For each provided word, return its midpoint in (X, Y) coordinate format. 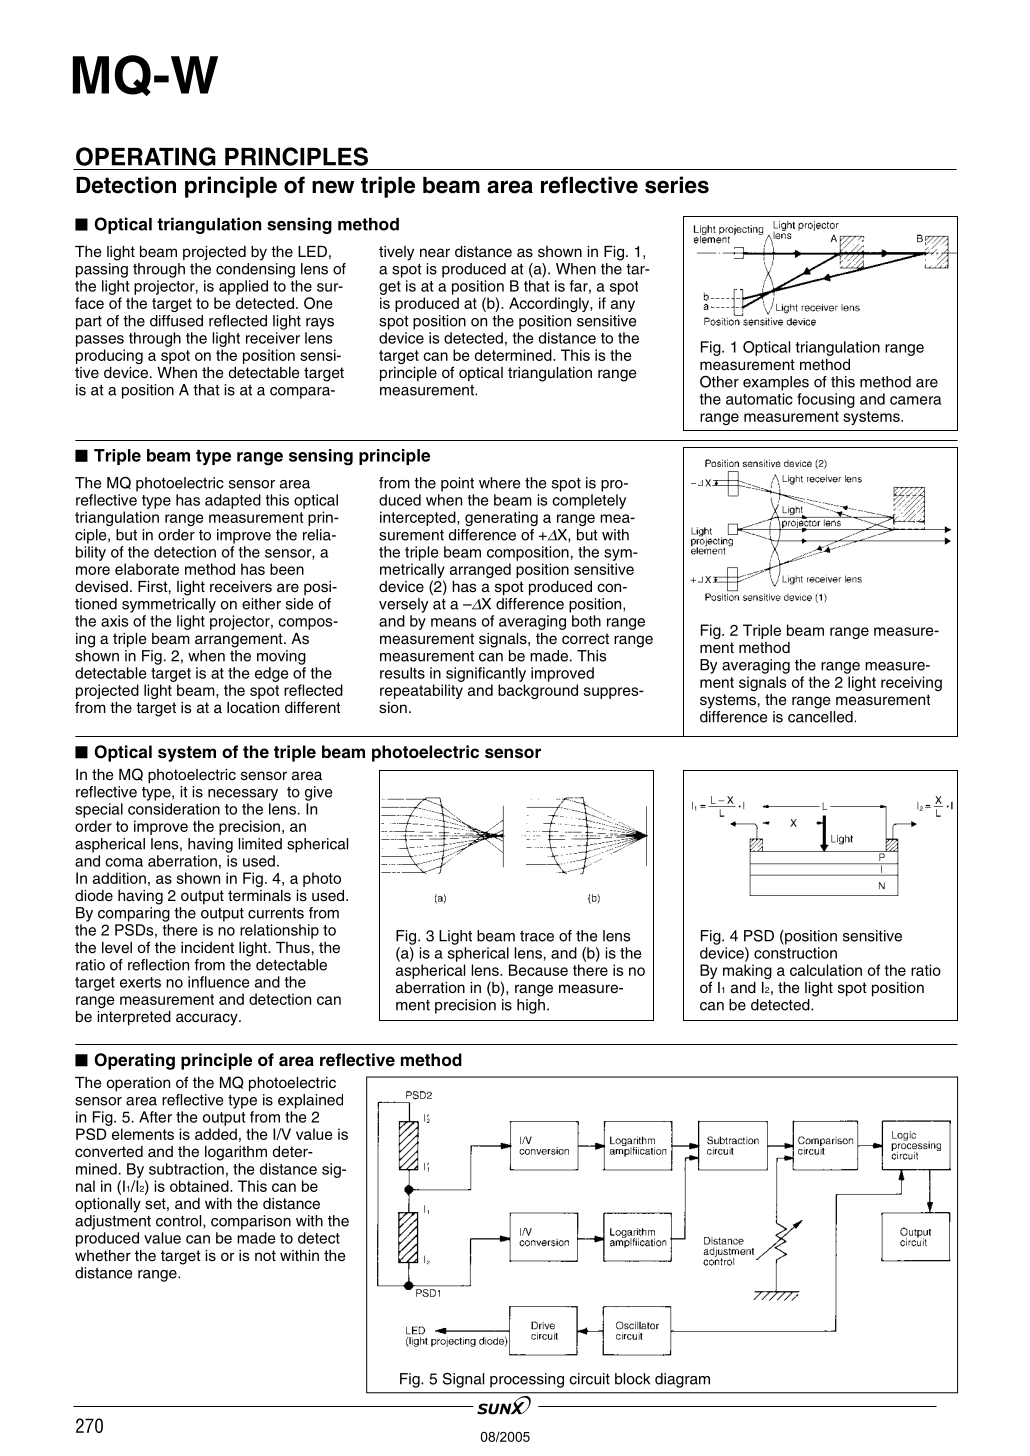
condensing (255, 270)
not (265, 1255)
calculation (826, 970)
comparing (134, 914)
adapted (233, 501)
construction (795, 953)
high (531, 1006)
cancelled (820, 717)
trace (537, 936)
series (677, 185)
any (623, 306)
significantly (486, 674)
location (253, 708)
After (155, 1117)
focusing (826, 400)
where (499, 483)
